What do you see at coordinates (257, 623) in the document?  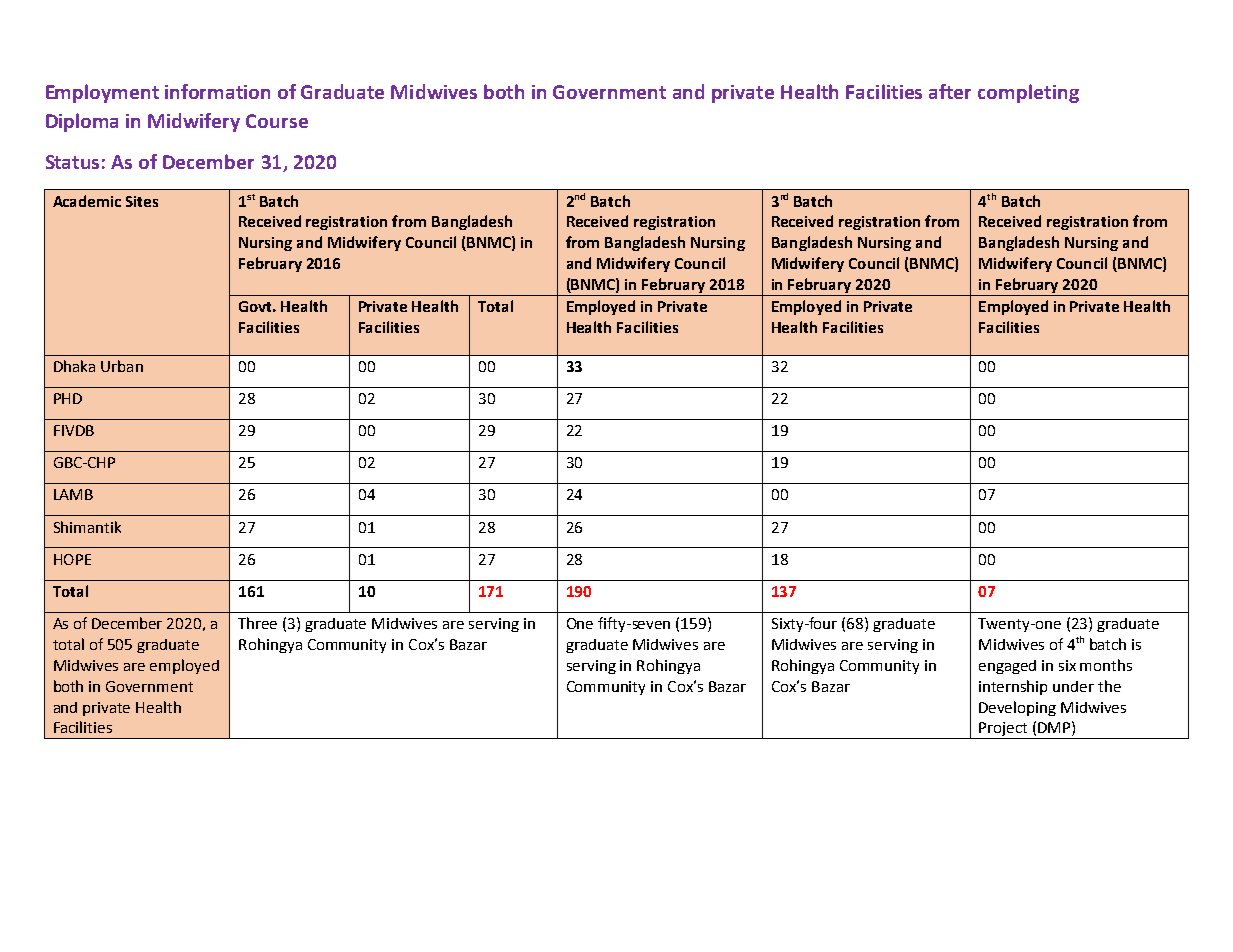 I see `Three` at bounding box center [257, 623].
